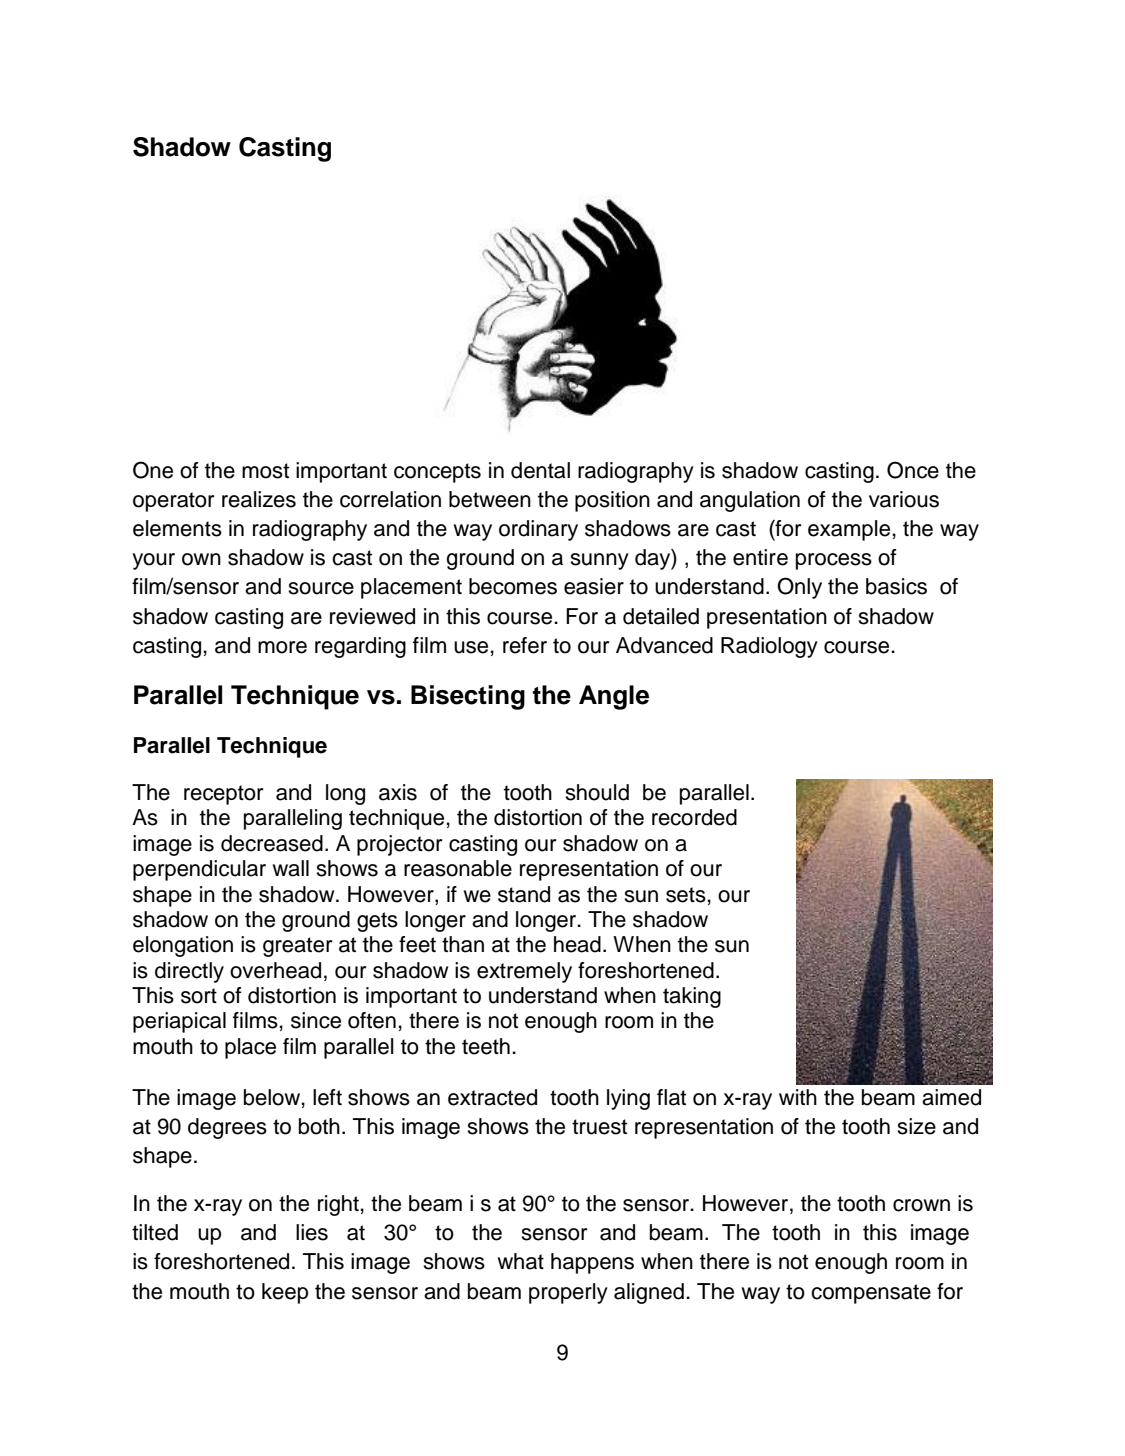 The width and height of the screenshot is (1125, 1456). Describe the element at coordinates (282, 647) in the screenshot. I see `more` at that location.
